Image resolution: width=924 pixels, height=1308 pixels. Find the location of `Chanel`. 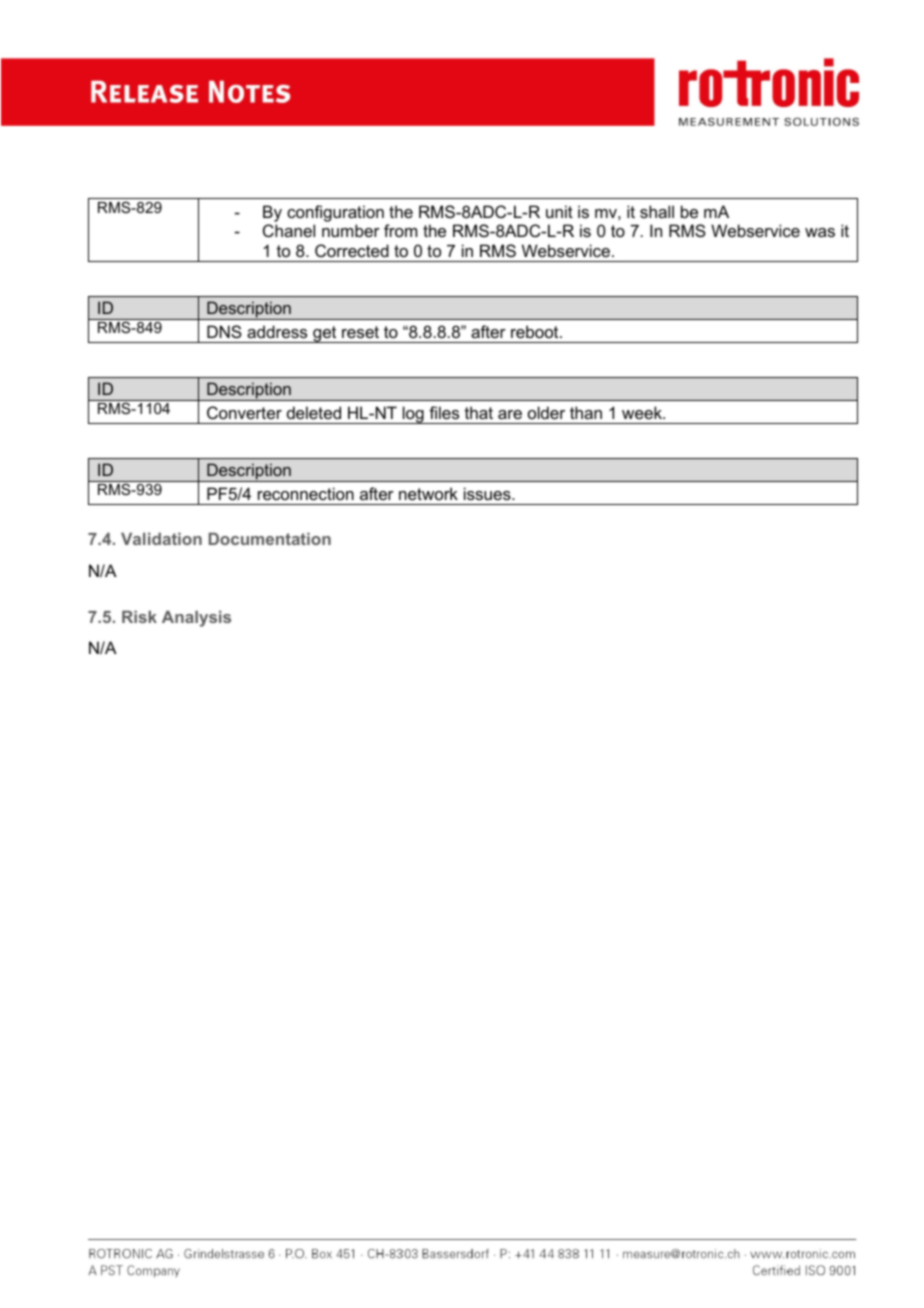

Chanel is located at coordinates (289, 230).
